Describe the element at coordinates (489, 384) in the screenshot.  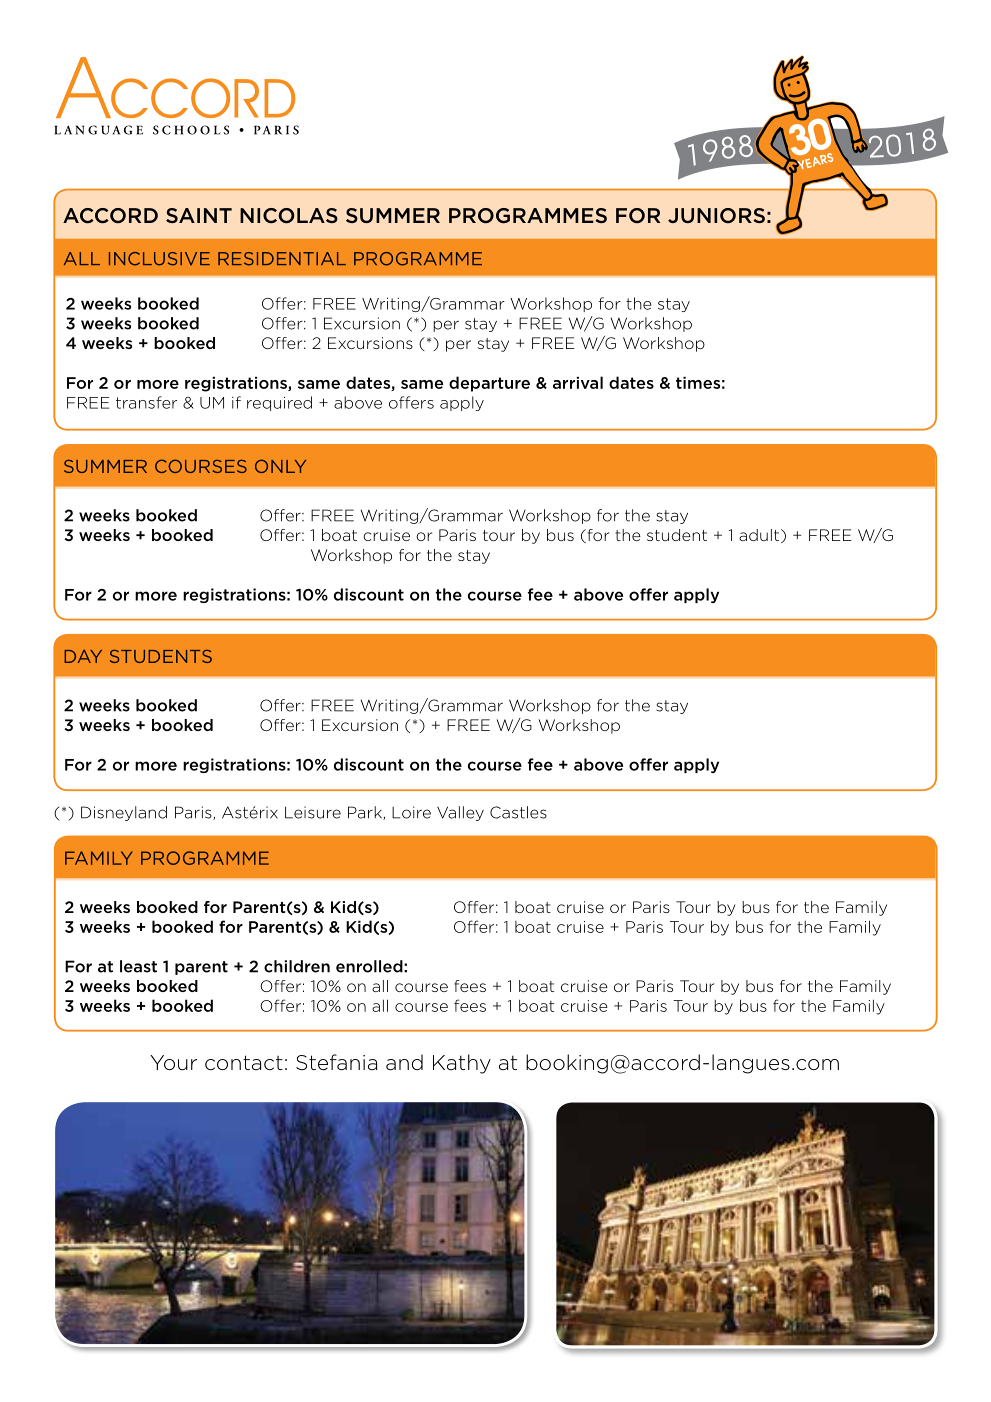
I see `departure` at that location.
